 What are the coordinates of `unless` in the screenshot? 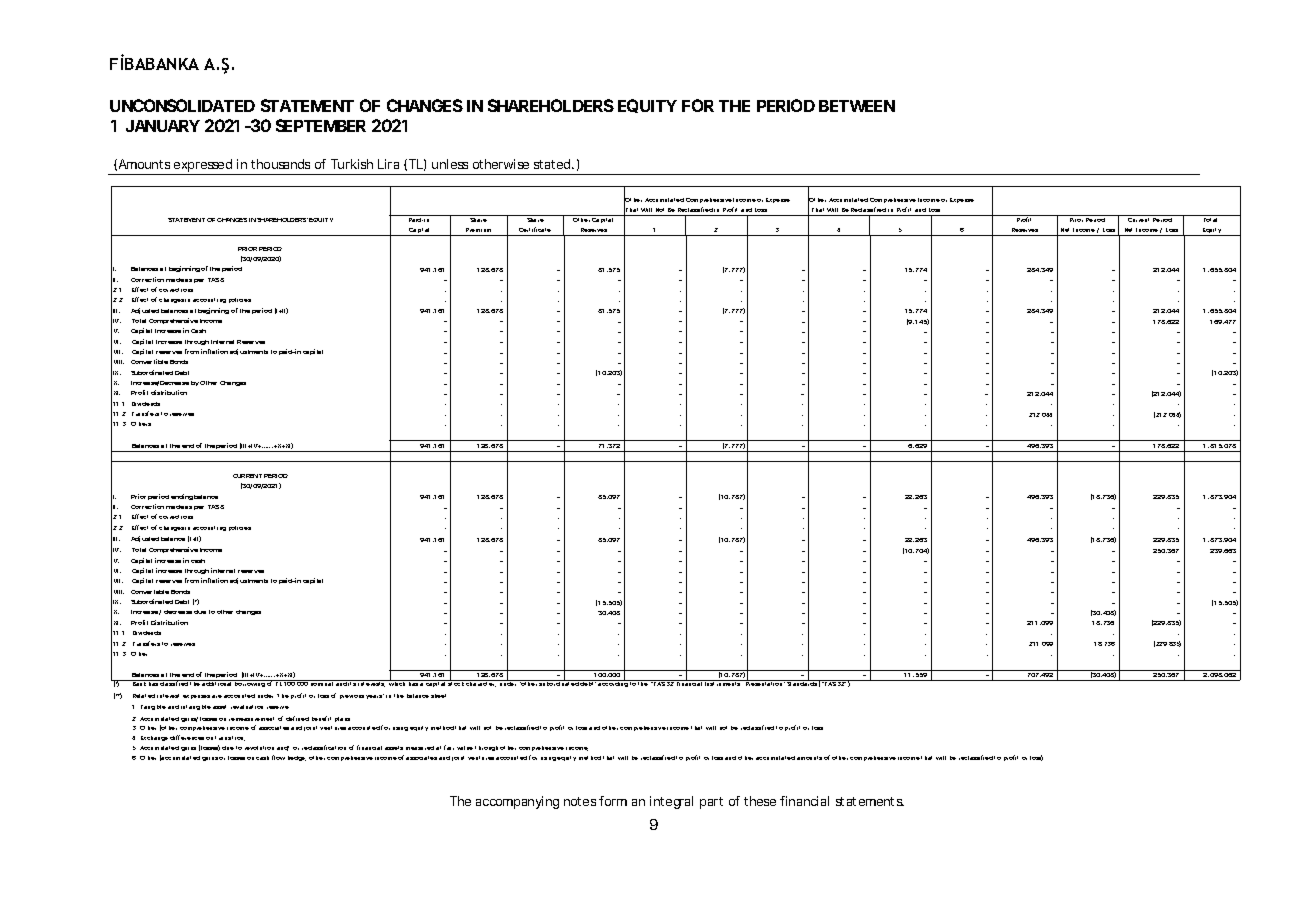 It's located at (450, 164).
